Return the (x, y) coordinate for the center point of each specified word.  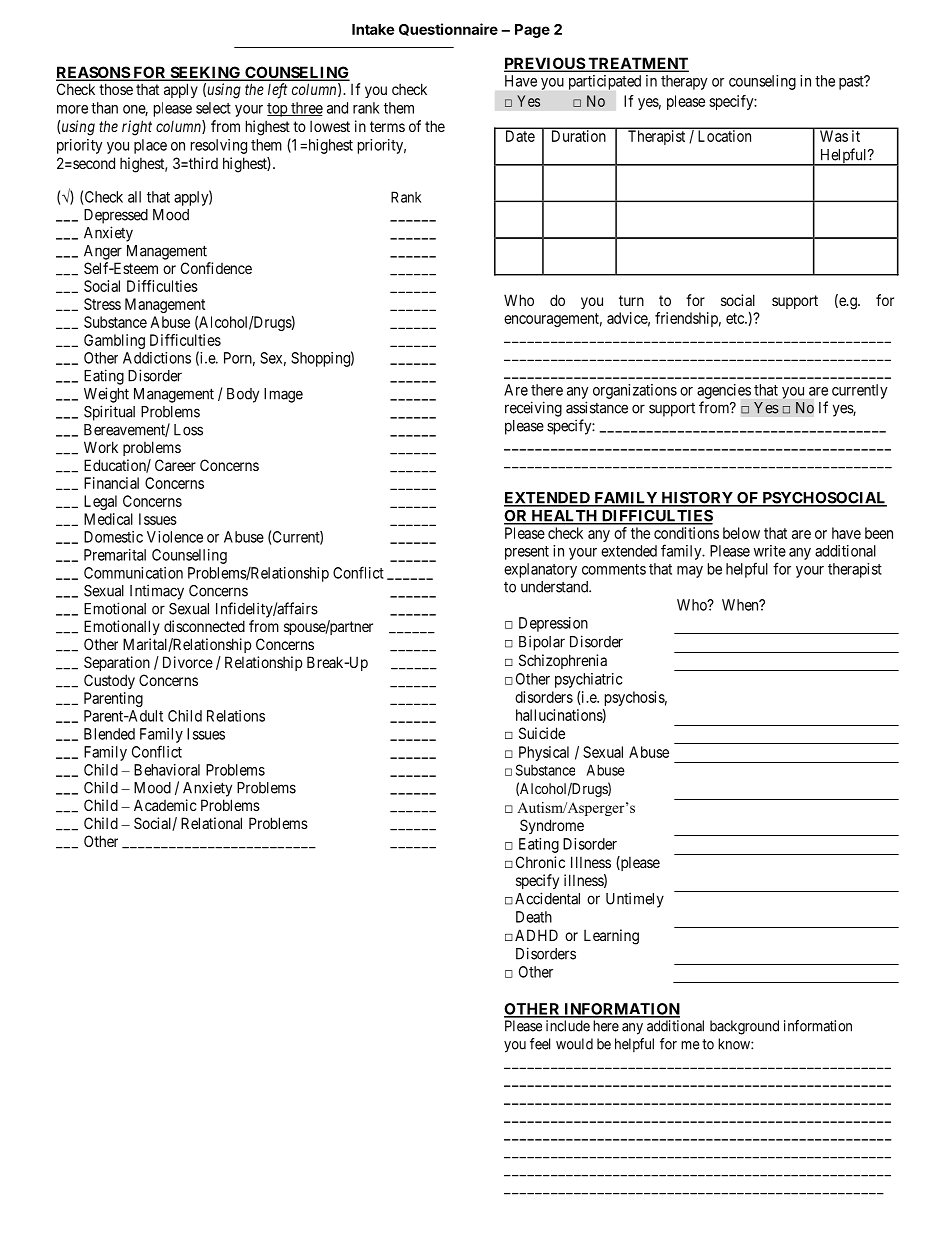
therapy (684, 82)
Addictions (157, 358)
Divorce (188, 662)
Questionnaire (448, 29)
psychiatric (589, 680)
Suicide (542, 733)
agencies (724, 391)
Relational (211, 823)
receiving (533, 409)
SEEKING (205, 73)
